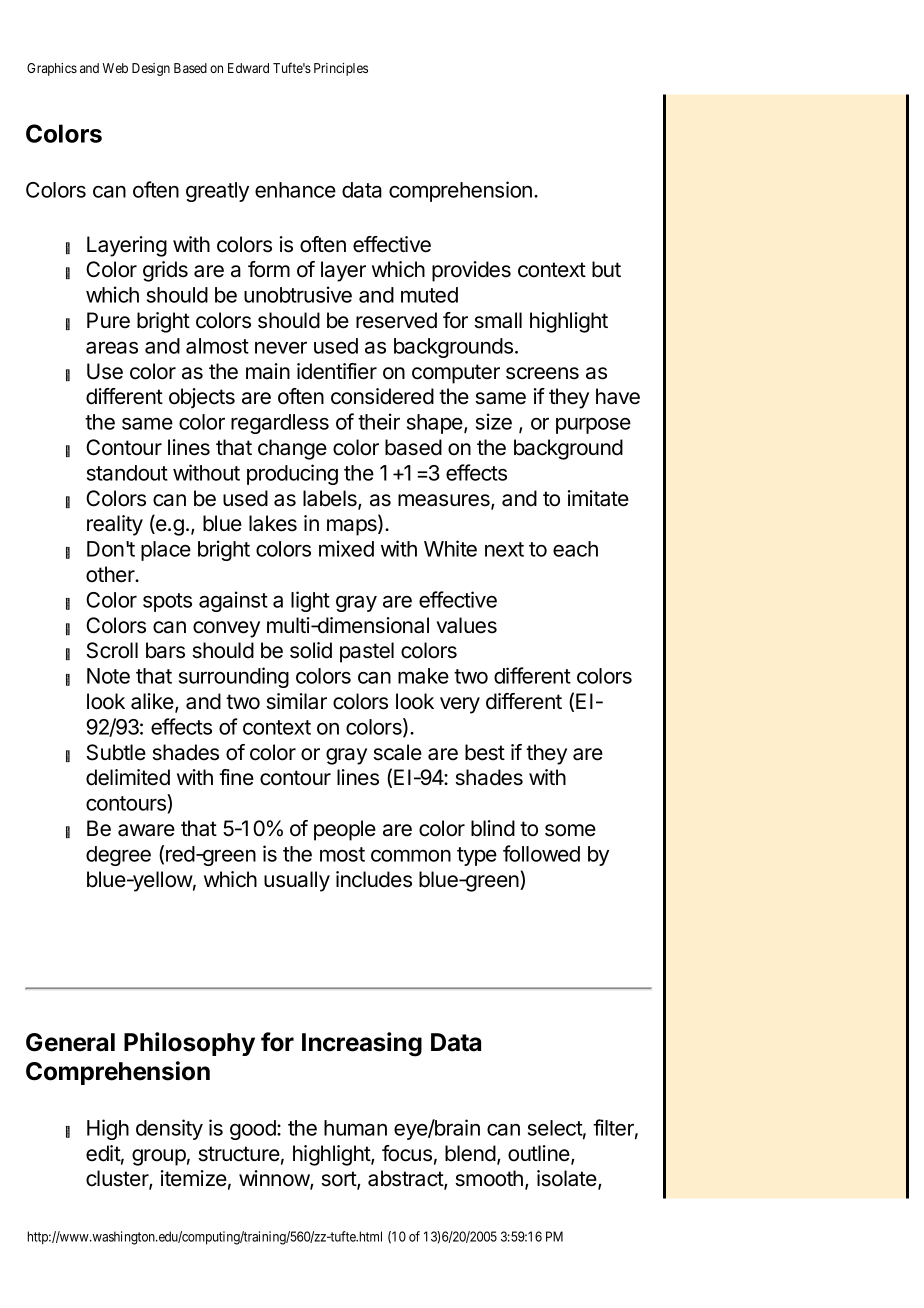 The height and width of the document is (1308, 924). What do you see at coordinates (115, 68) in the document?
I see `Web` at bounding box center [115, 68].
